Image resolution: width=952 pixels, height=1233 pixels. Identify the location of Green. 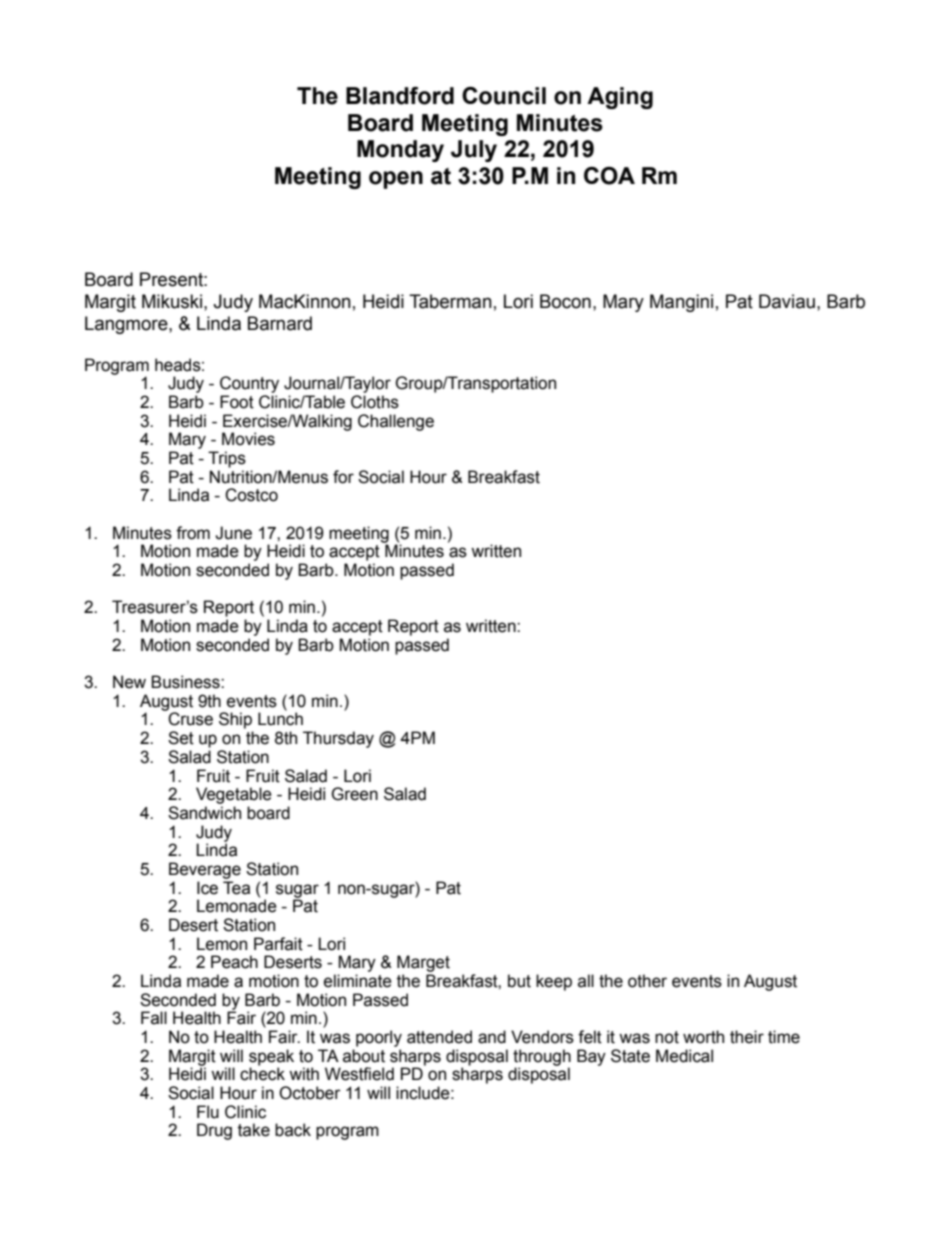
(354, 794).
